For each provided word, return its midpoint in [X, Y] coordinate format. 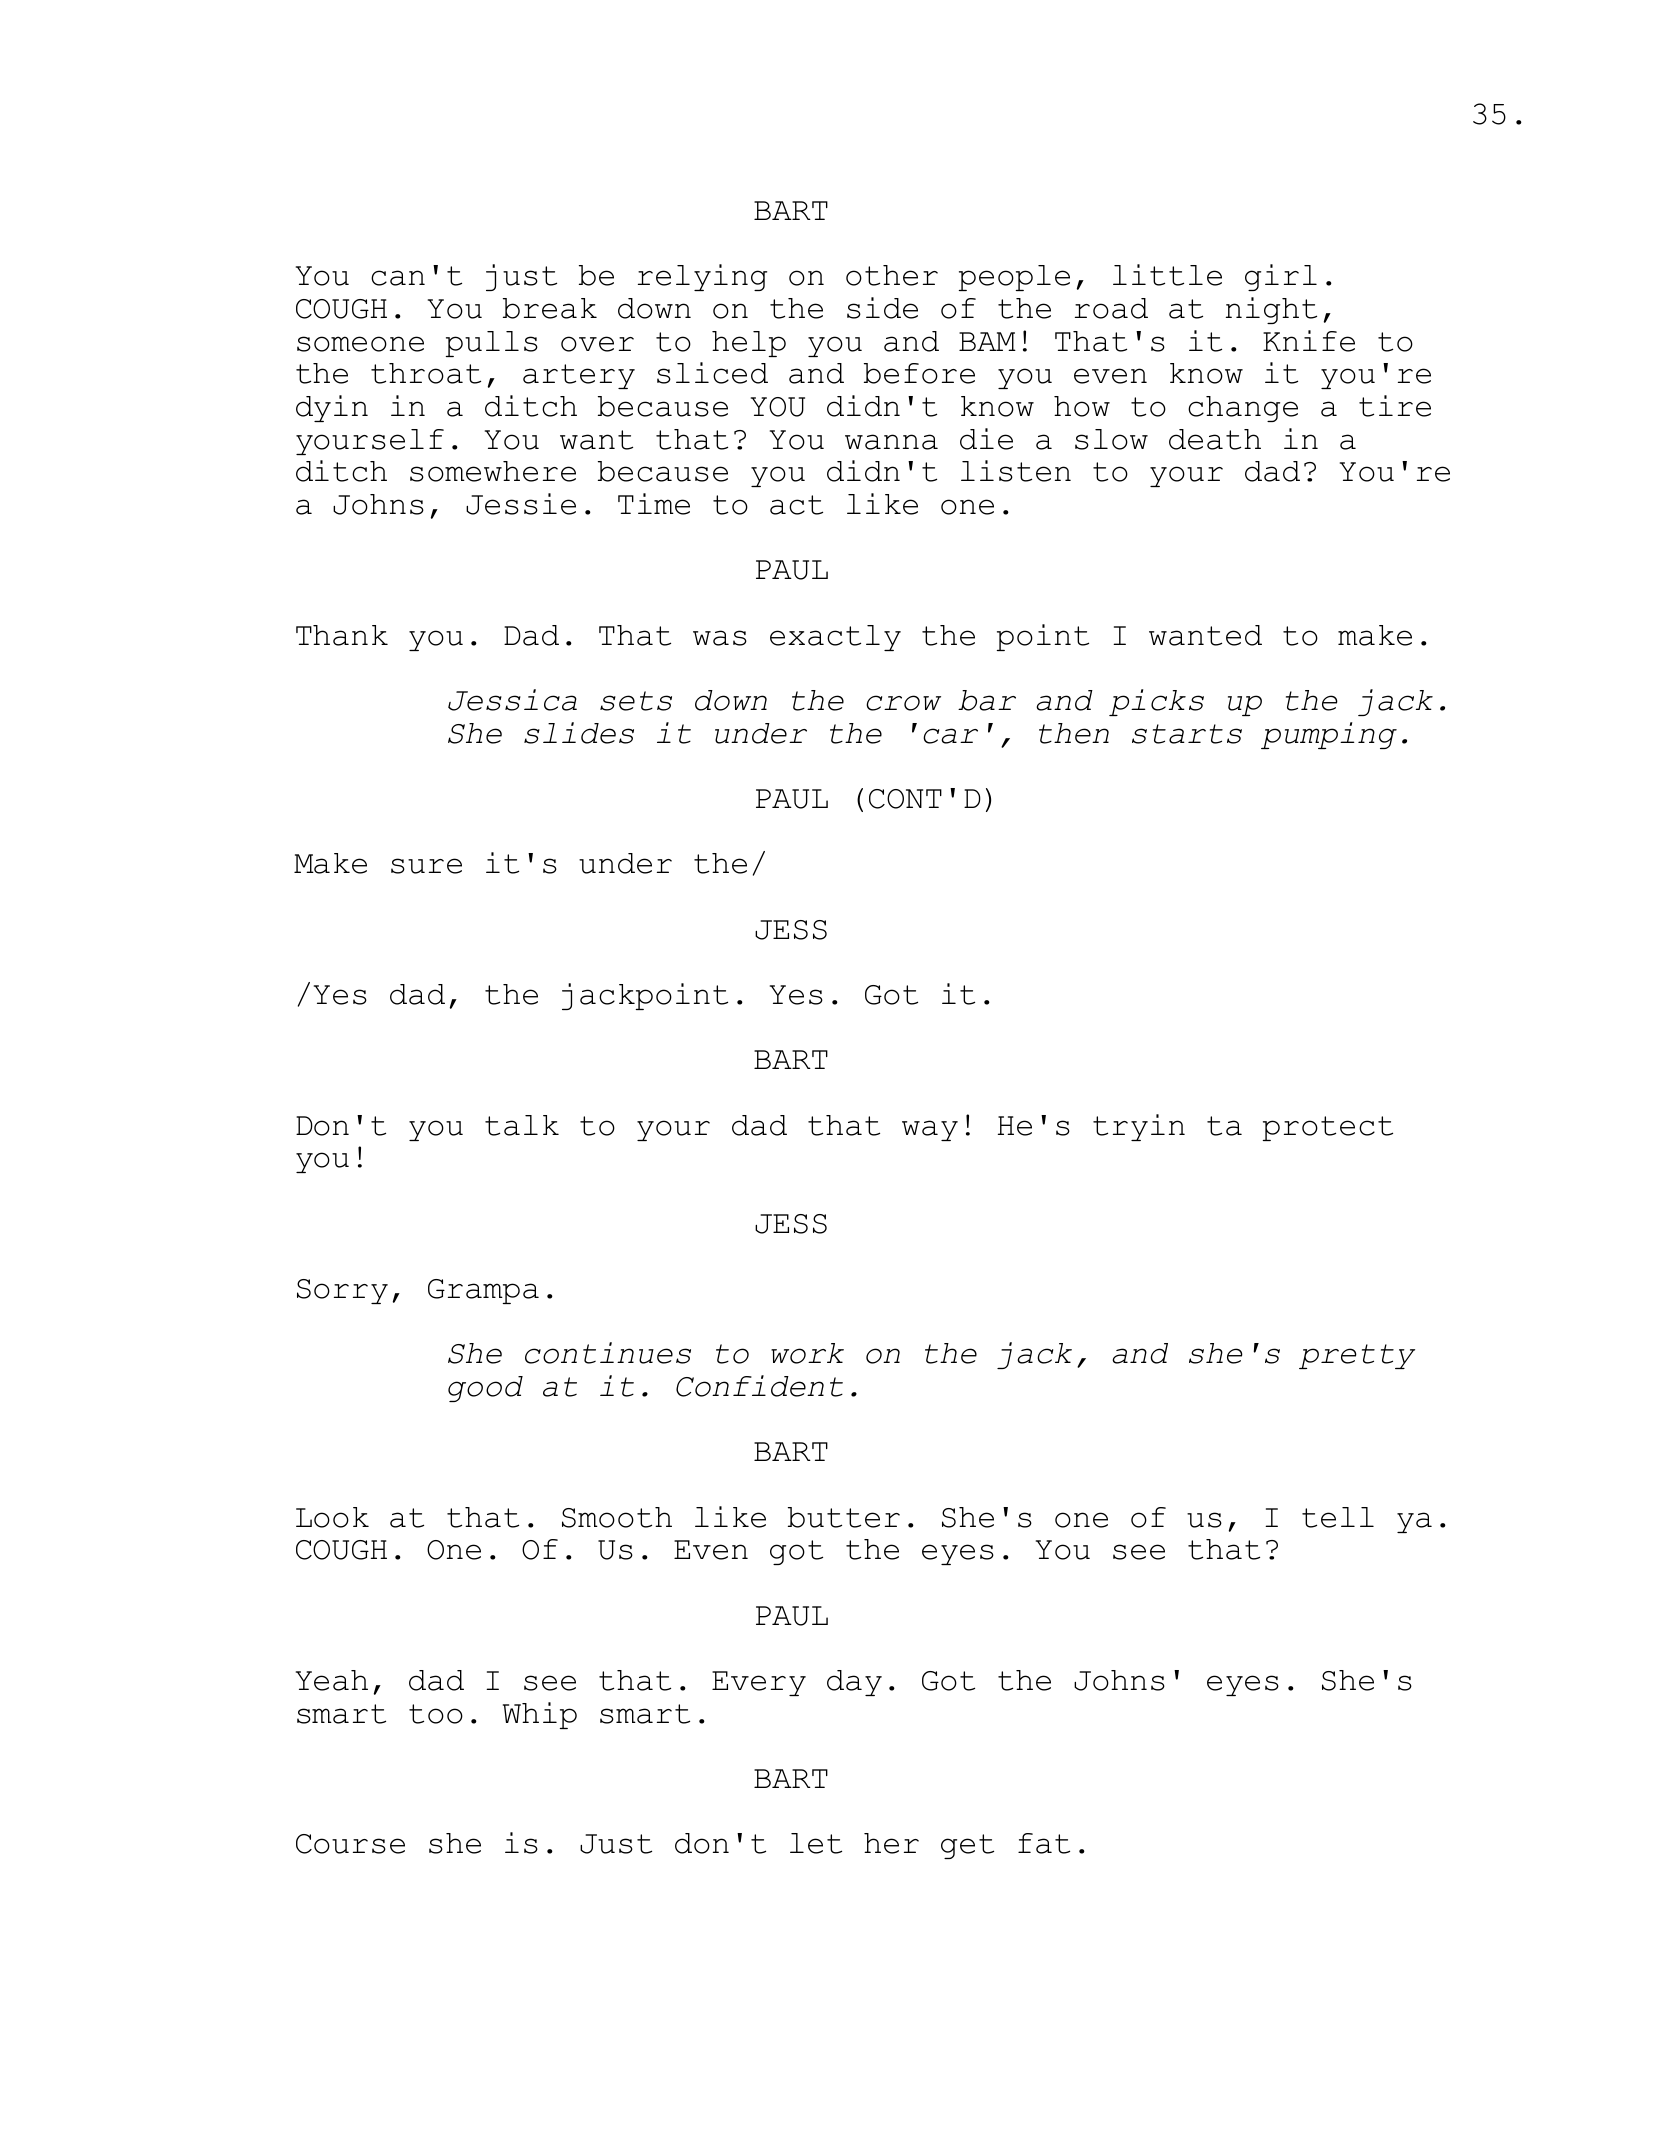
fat [1044, 1843]
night [1271, 310]
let [816, 1843]
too [436, 1714]
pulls [492, 344]
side [882, 308]
